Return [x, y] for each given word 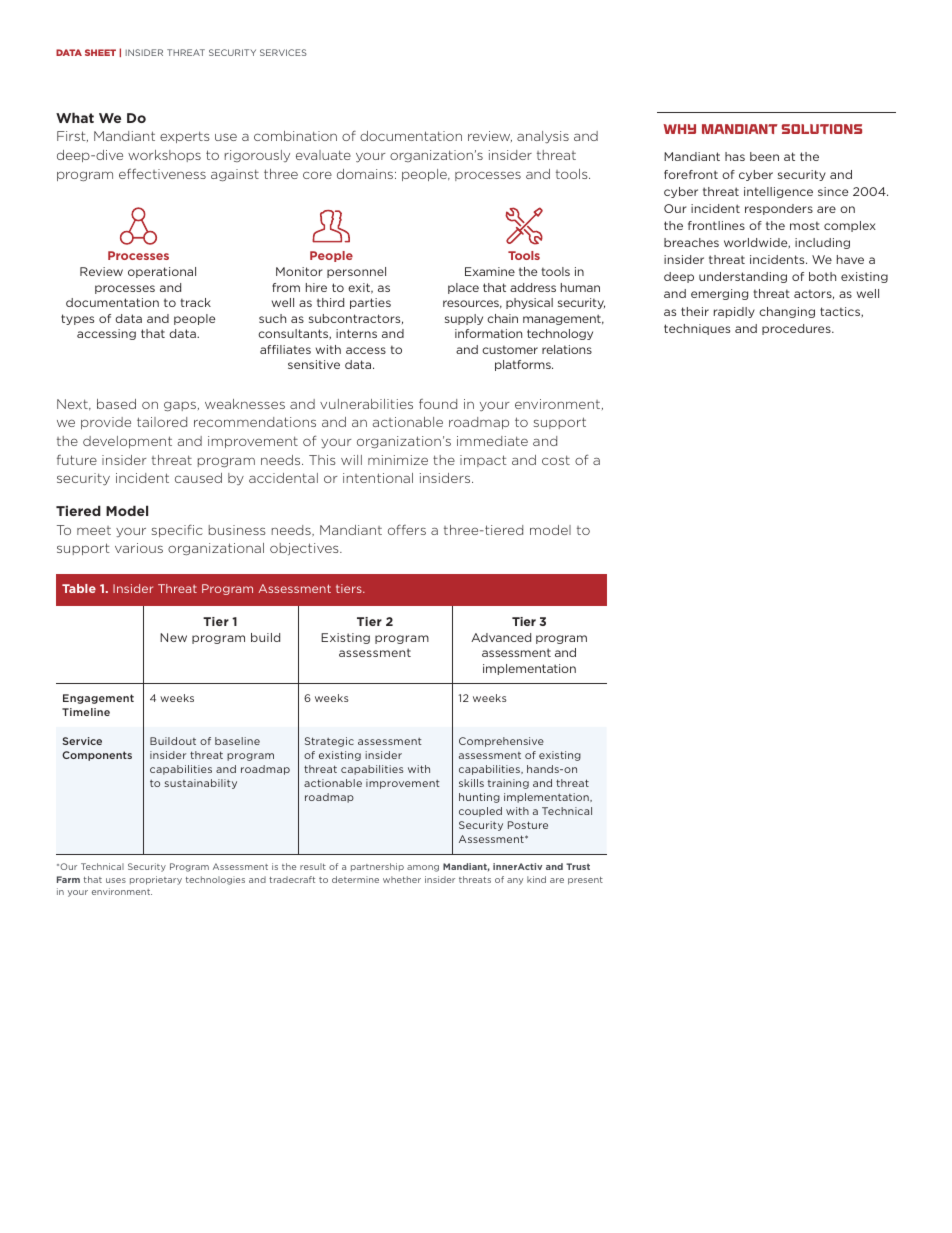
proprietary [156, 880]
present [585, 881]
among [423, 868]
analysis [543, 137]
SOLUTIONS [822, 129]
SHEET [100, 52]
